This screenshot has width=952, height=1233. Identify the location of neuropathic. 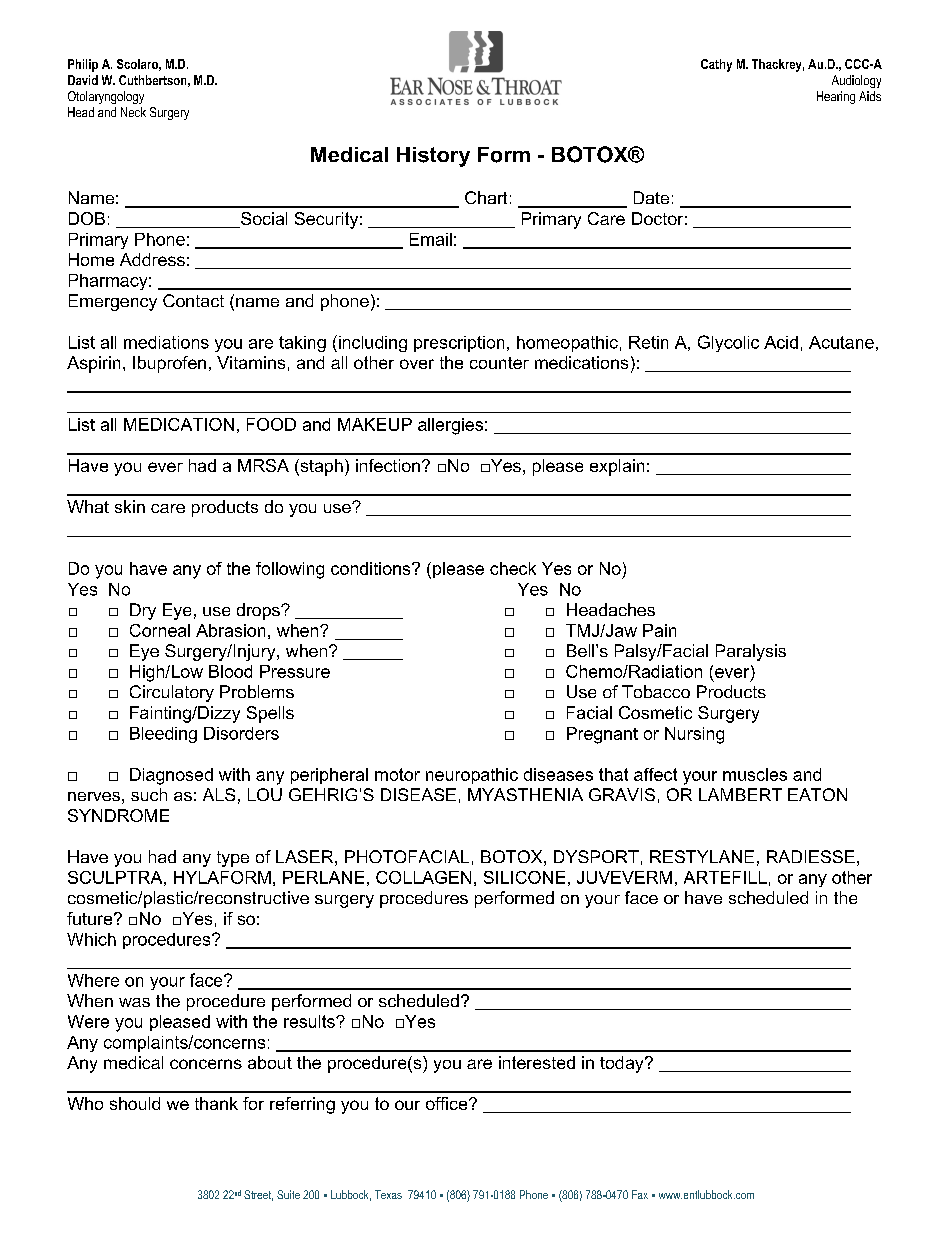
(472, 776).
